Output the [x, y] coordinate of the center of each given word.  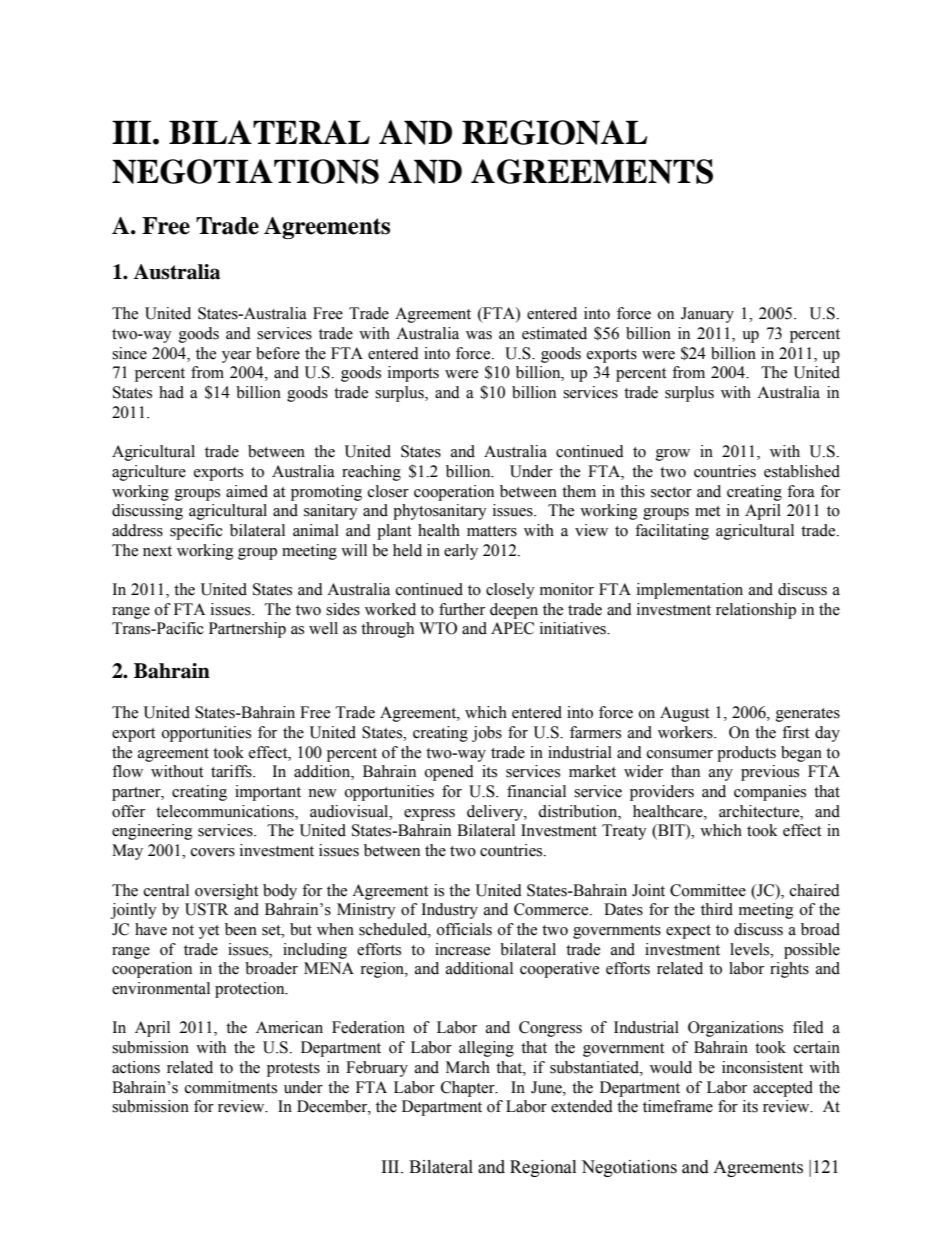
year [236, 357]
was [479, 335]
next [157, 551]
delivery [496, 813]
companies [770, 793]
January [707, 315]
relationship [756, 611]
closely [510, 591]
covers [213, 852]
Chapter [469, 1089]
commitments [231, 1087]
